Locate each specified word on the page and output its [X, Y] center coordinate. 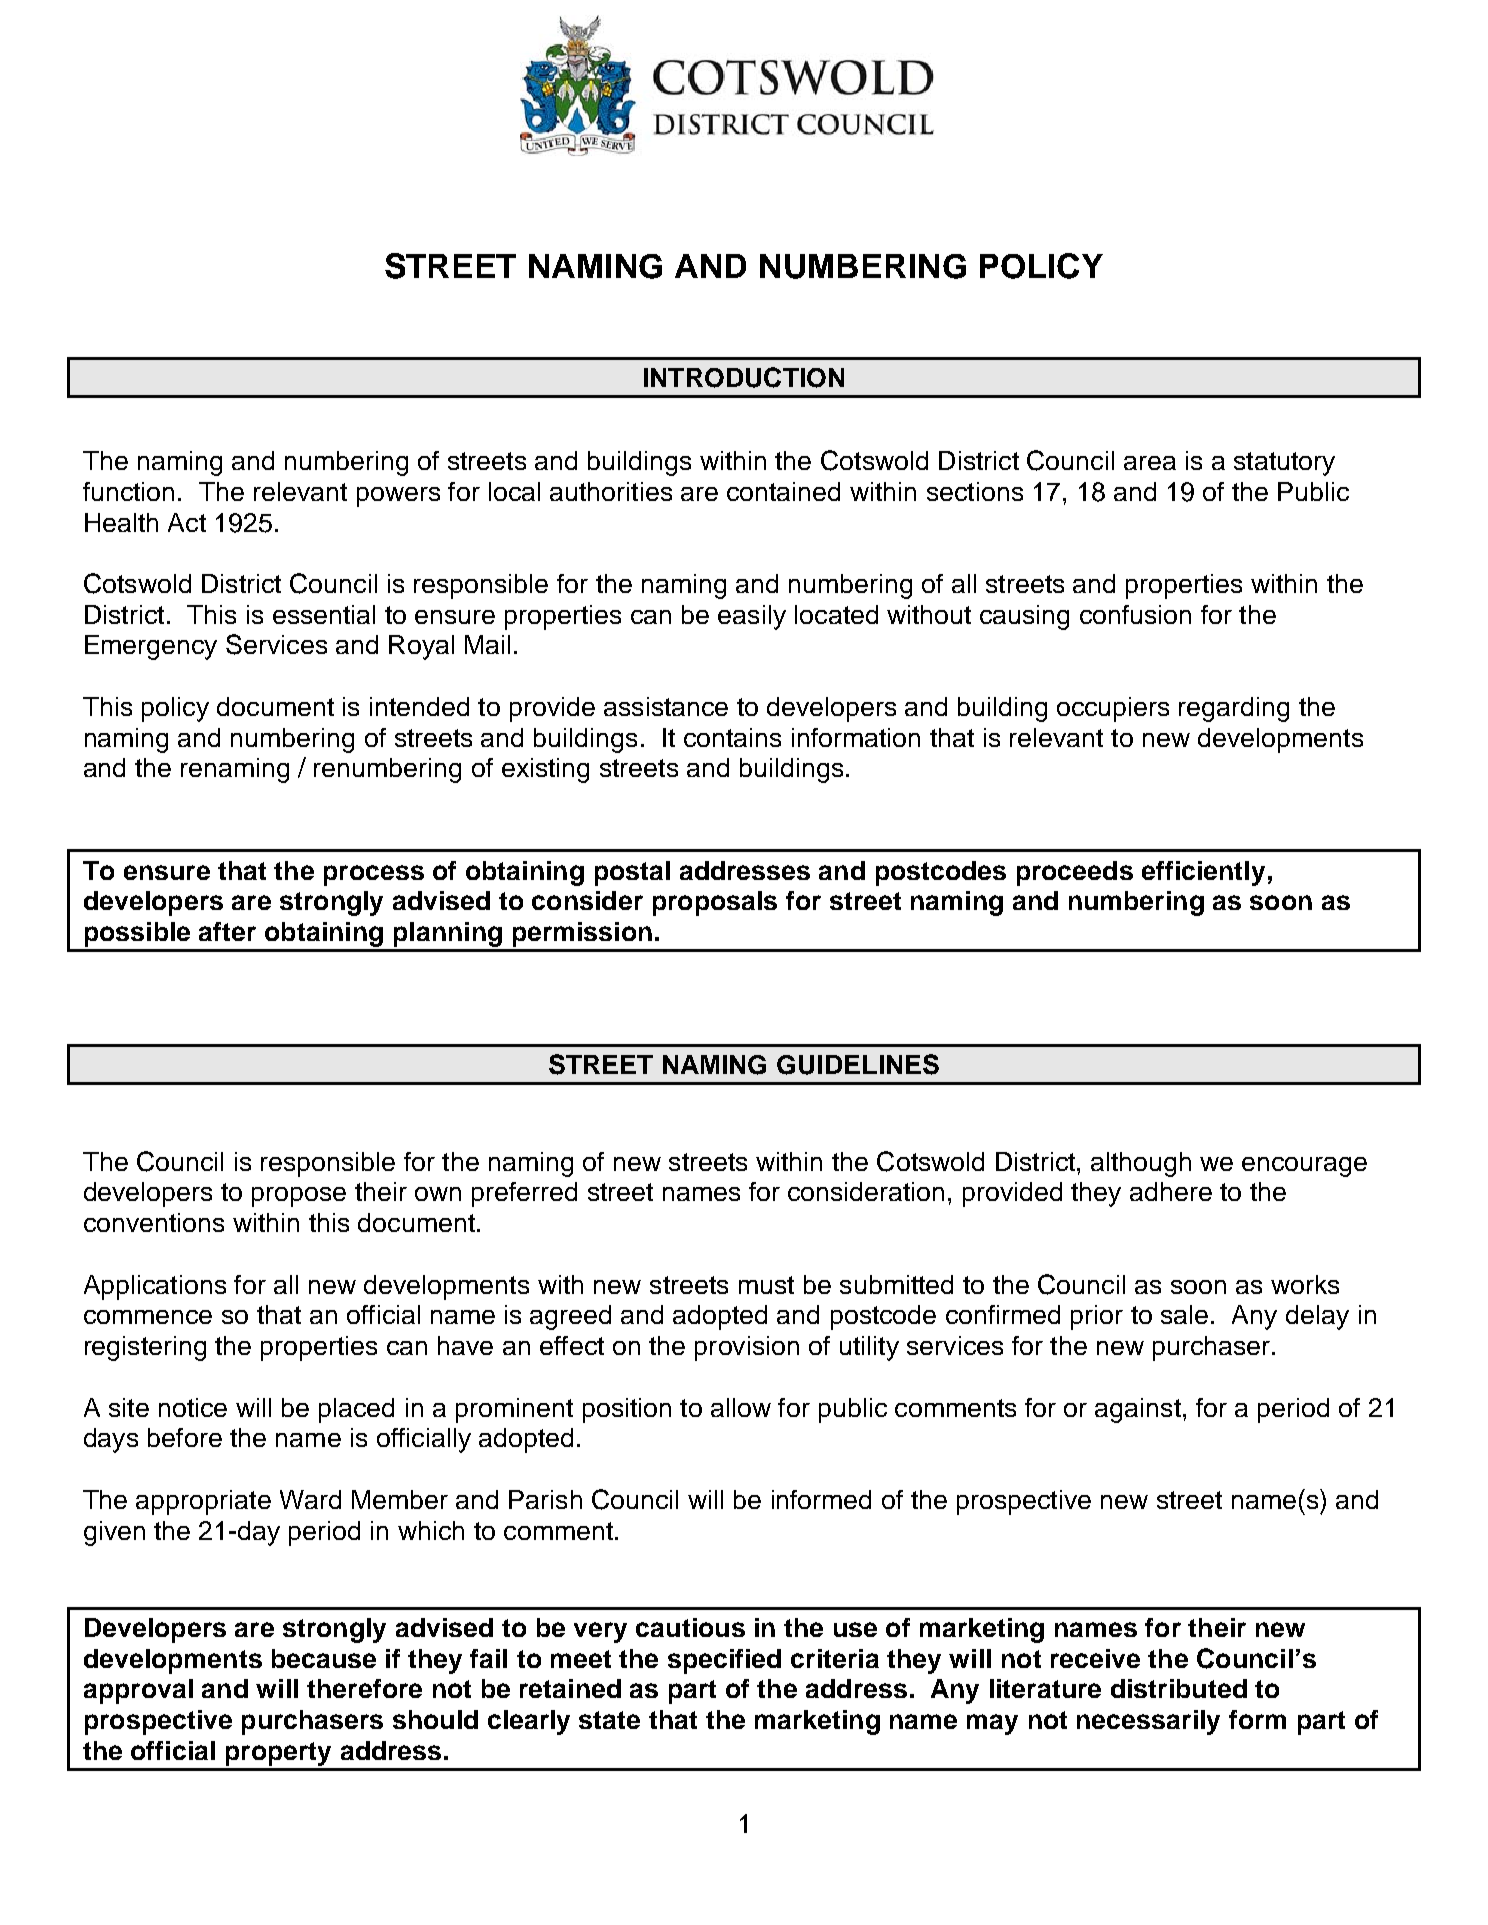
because [324, 1658]
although [1141, 1164]
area [1150, 463]
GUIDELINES [858, 1064]
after [227, 931]
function [128, 491]
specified [724, 1661]
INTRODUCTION [744, 377]
